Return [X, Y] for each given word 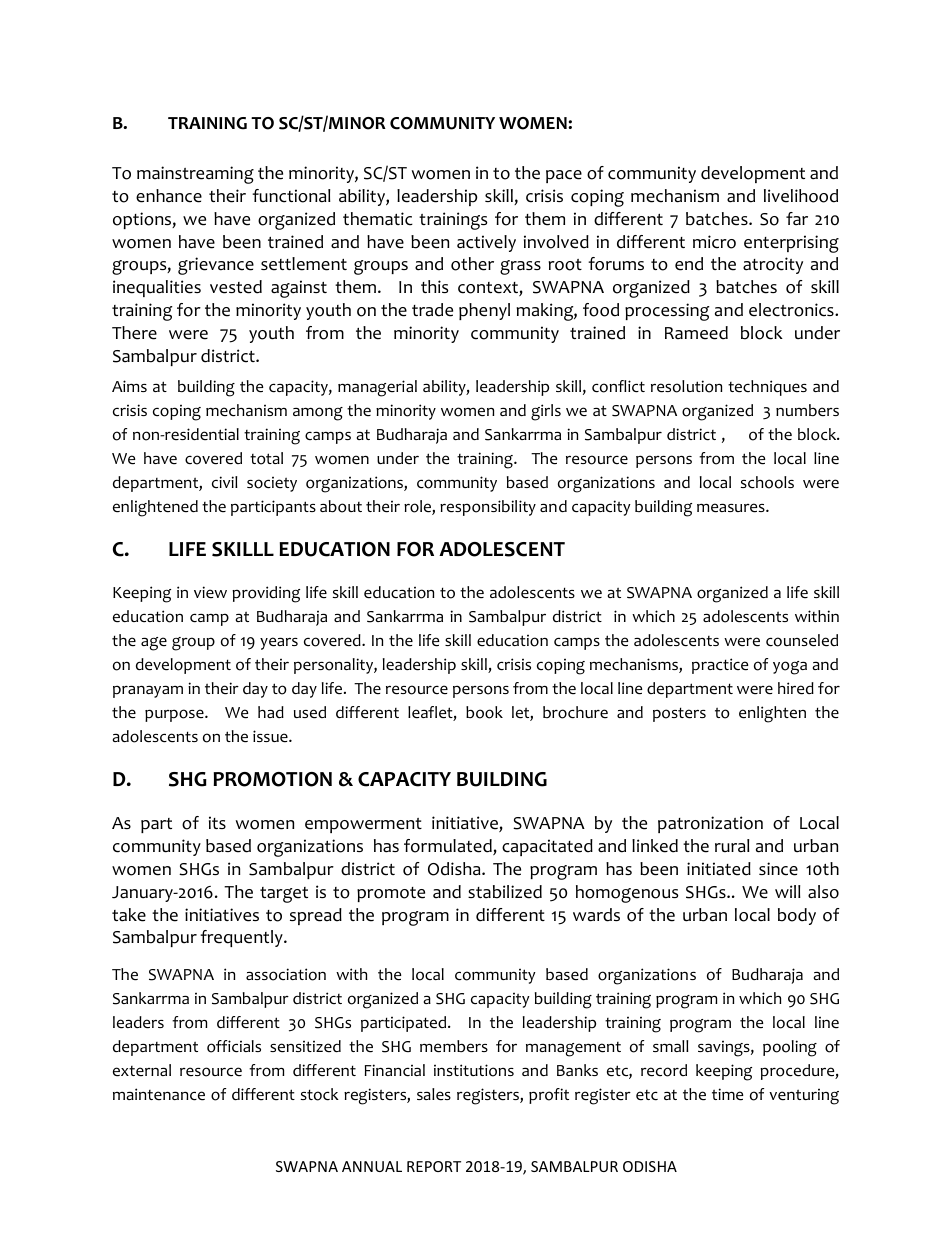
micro [714, 242]
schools [767, 482]
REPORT [434, 1166]
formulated [449, 847]
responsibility [488, 508]
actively [486, 243]
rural [732, 846]
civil [225, 482]
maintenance [159, 1094]
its [217, 822]
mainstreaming [195, 175]
